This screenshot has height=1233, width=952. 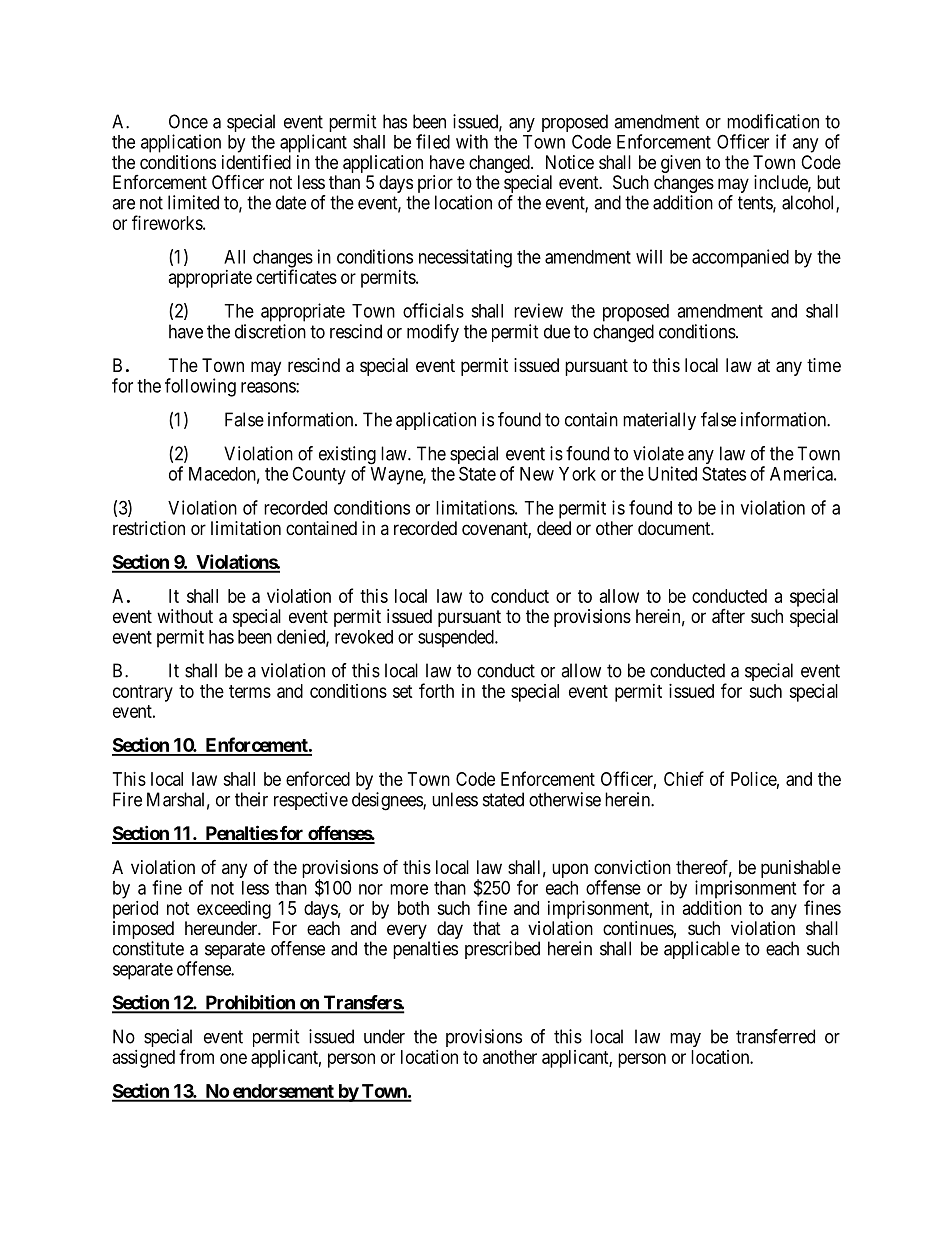 I want to click on Once, so click(x=188, y=121).
